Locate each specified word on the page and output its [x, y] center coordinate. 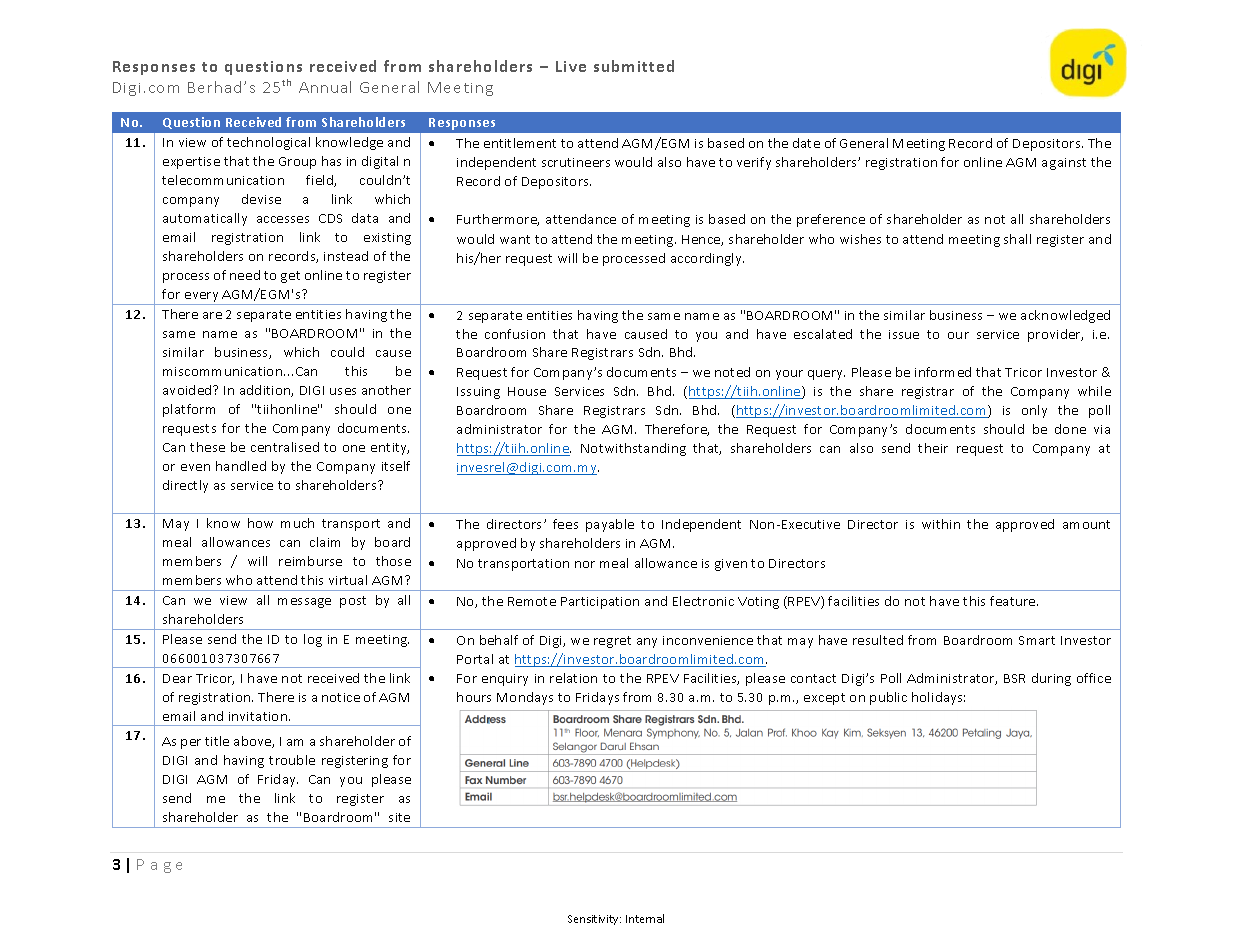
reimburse [310, 561]
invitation [259, 716]
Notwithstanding [633, 449]
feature [1014, 601]
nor [585, 564]
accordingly [707, 259]
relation [573, 678]
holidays [938, 698]
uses [343, 391]
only [1034, 411]
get [290, 277]
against [1064, 164]
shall [1017, 239]
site [399, 817]
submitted [634, 66]
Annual [325, 87]
